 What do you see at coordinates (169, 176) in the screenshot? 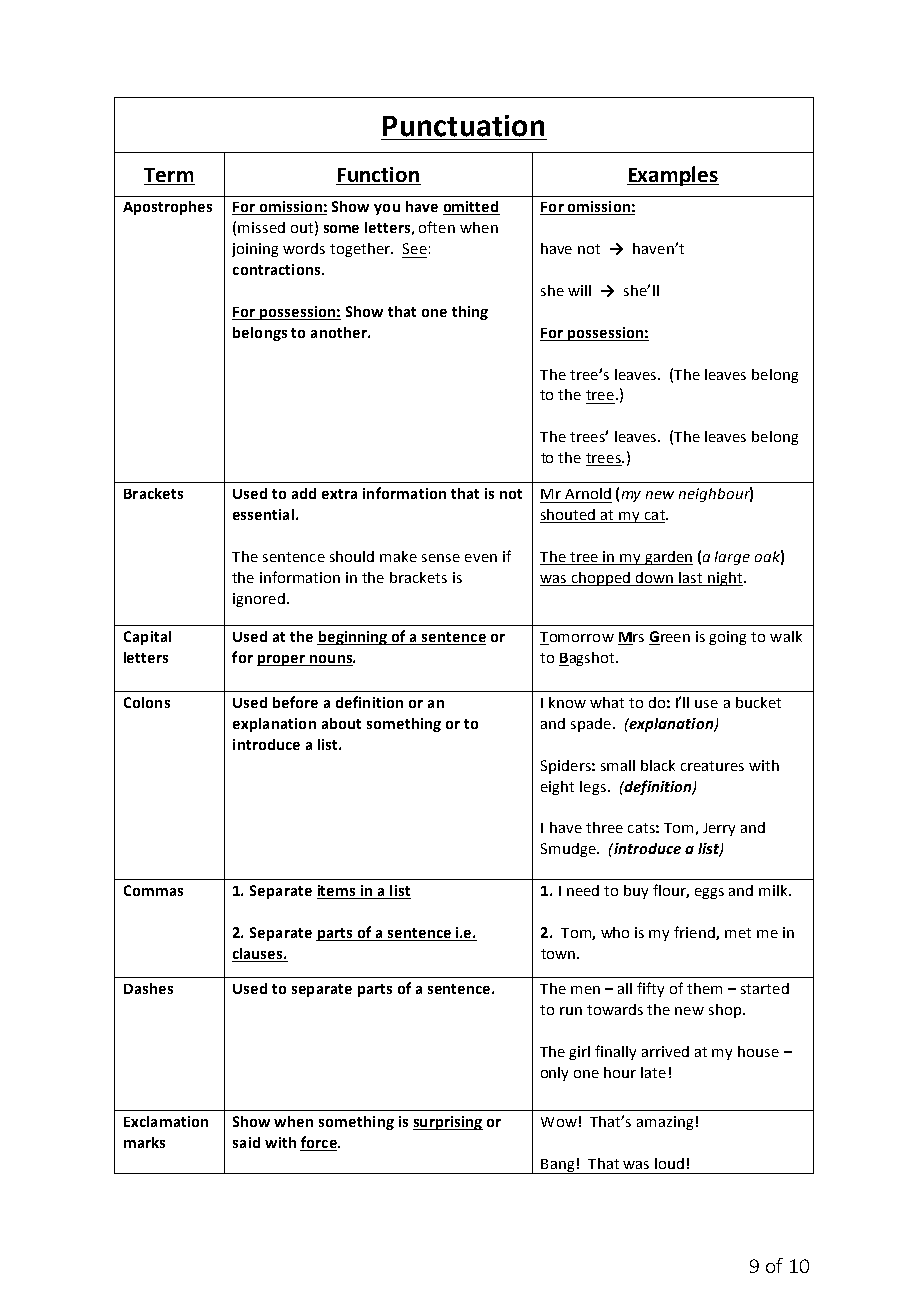
I see `Term` at bounding box center [169, 176].
